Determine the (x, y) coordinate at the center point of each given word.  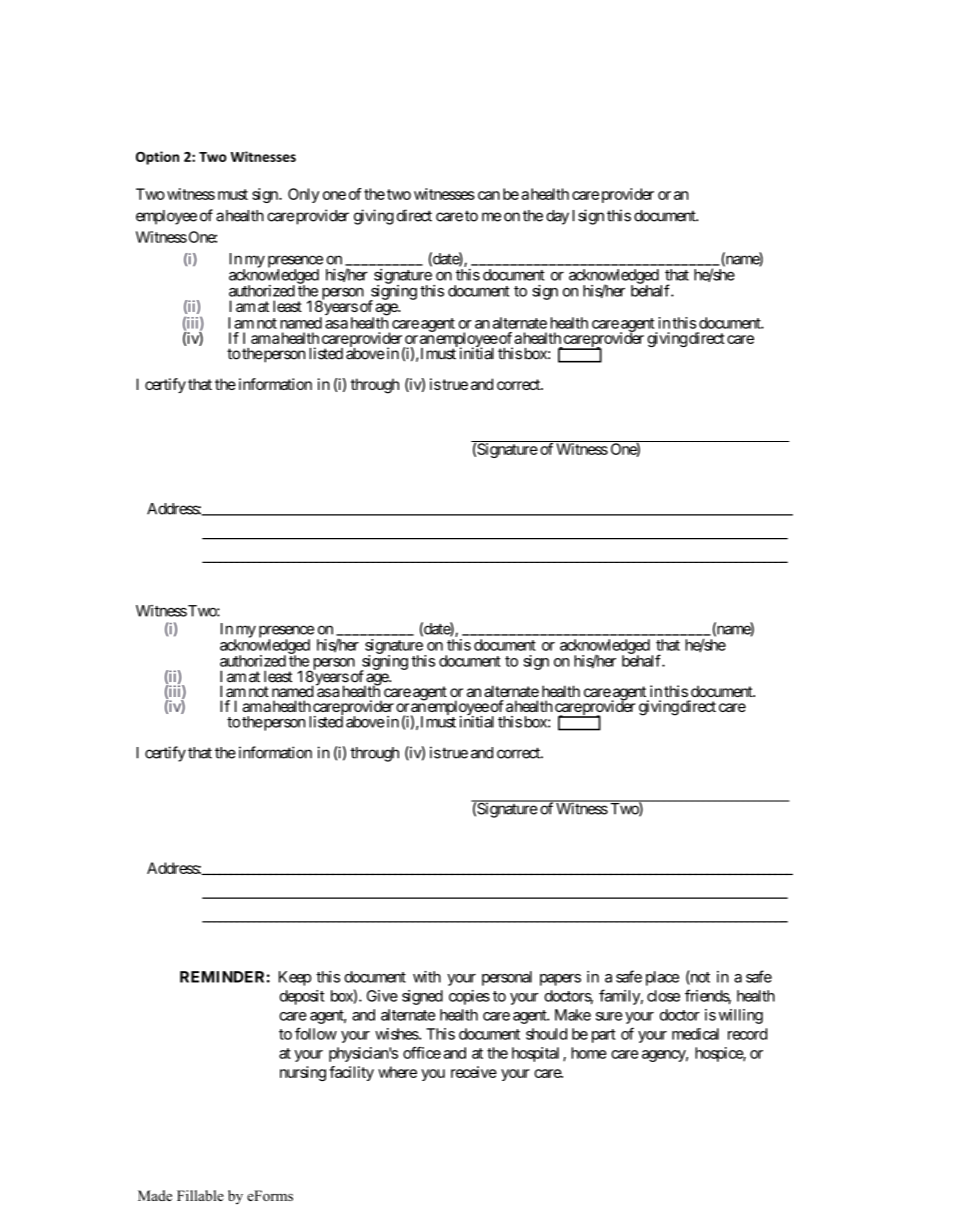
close (663, 996)
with (427, 977)
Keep (295, 978)
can (489, 195)
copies (469, 997)
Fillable (200, 1195)
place (662, 978)
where (397, 1072)
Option (157, 158)
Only (303, 195)
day (557, 217)
